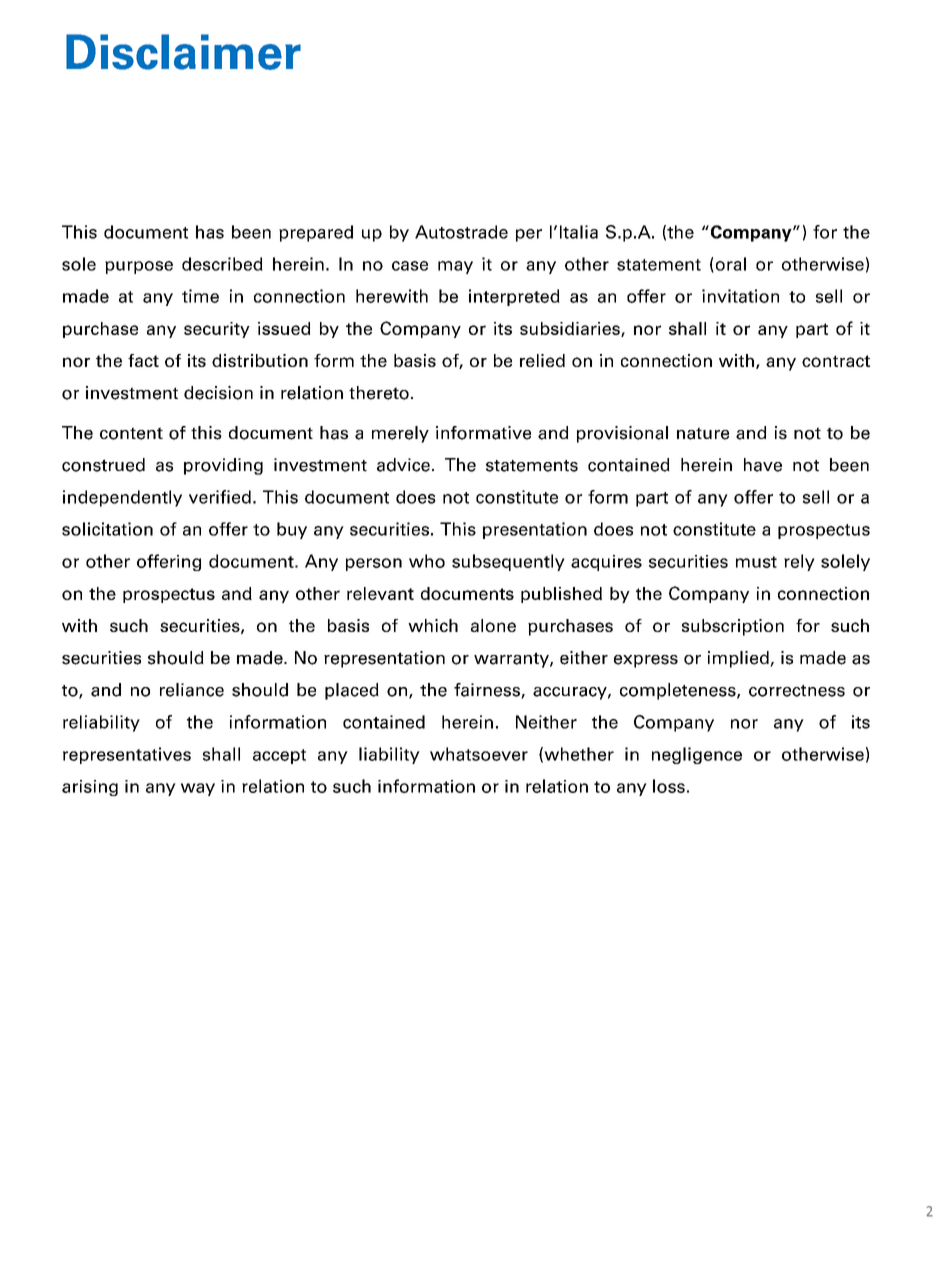 The image size is (952, 1270). I want to click on whatsoever, so click(479, 754).
